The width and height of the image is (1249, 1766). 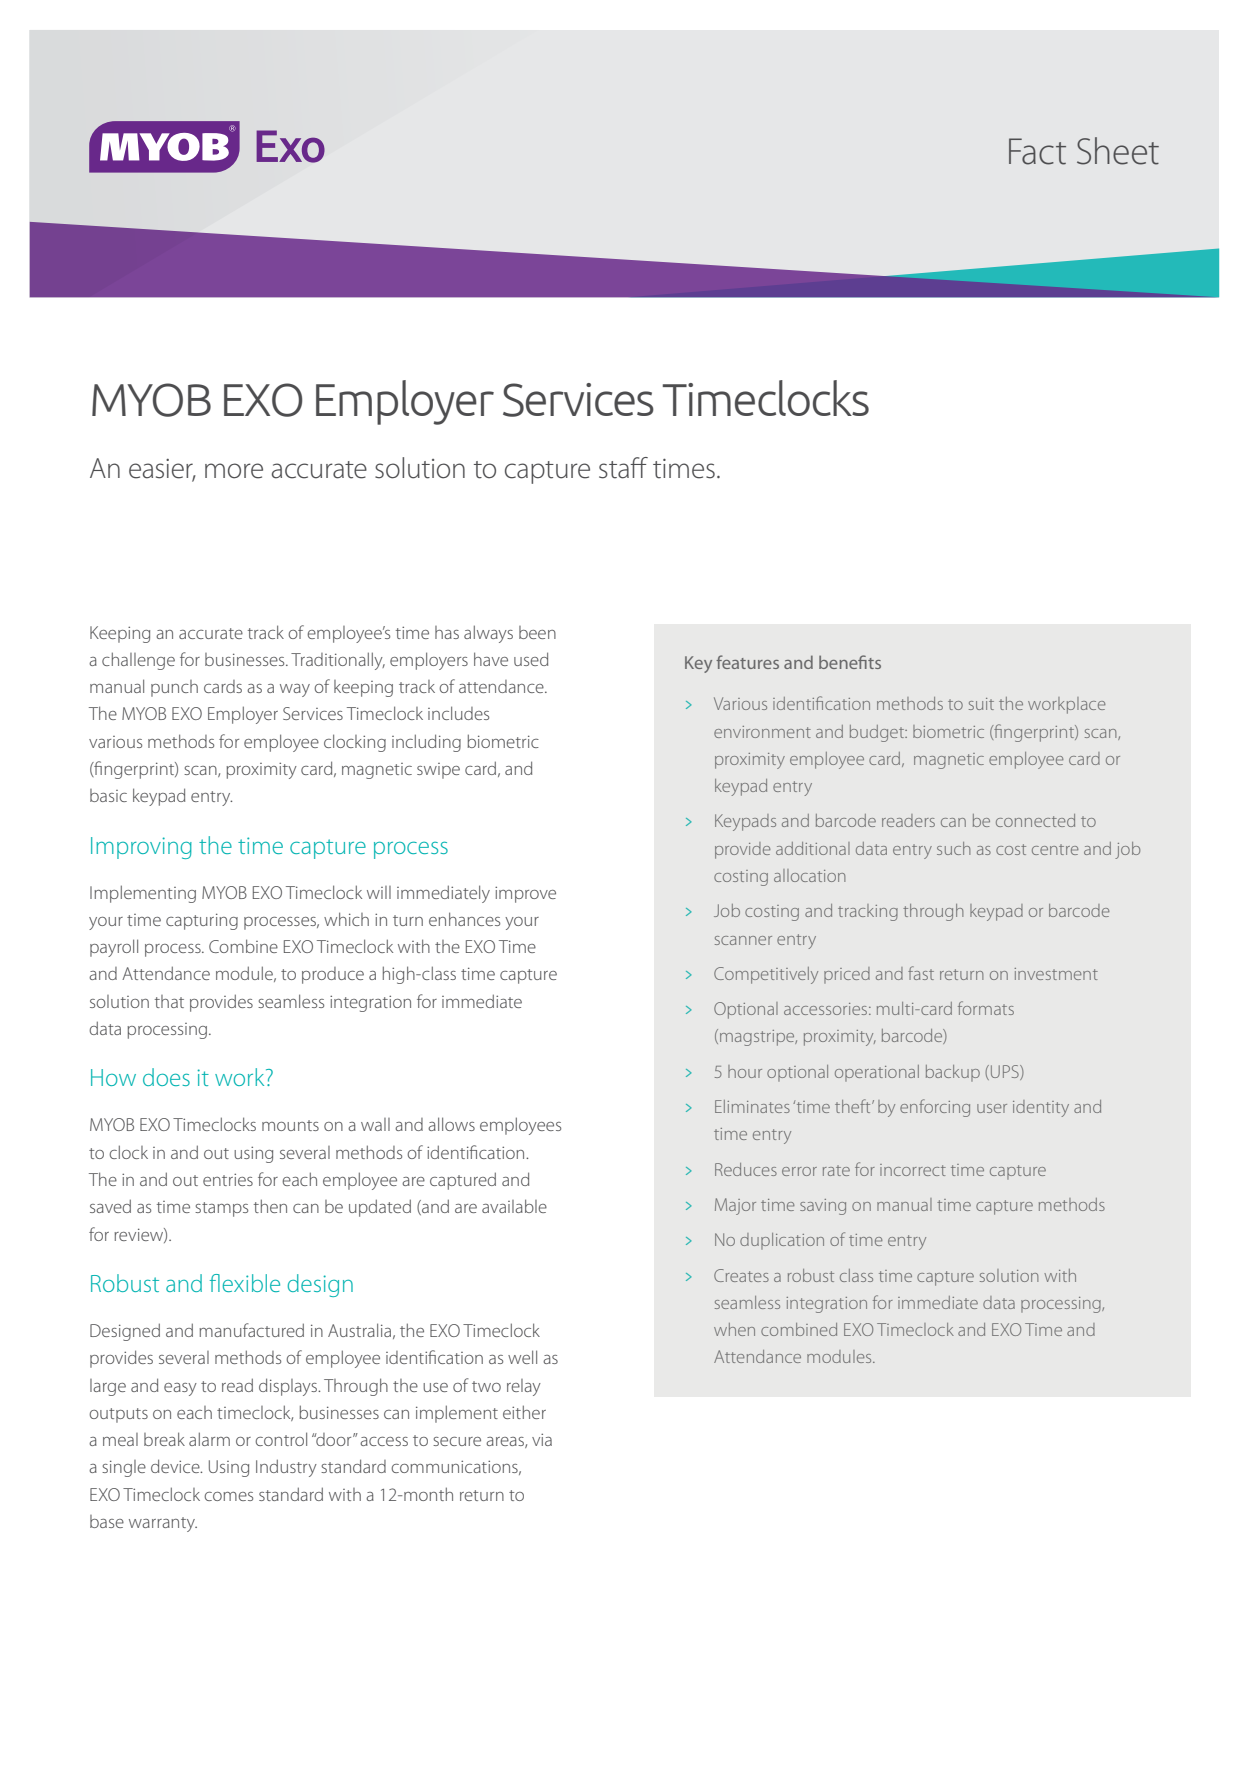 I want to click on entries, so click(x=228, y=1179).
